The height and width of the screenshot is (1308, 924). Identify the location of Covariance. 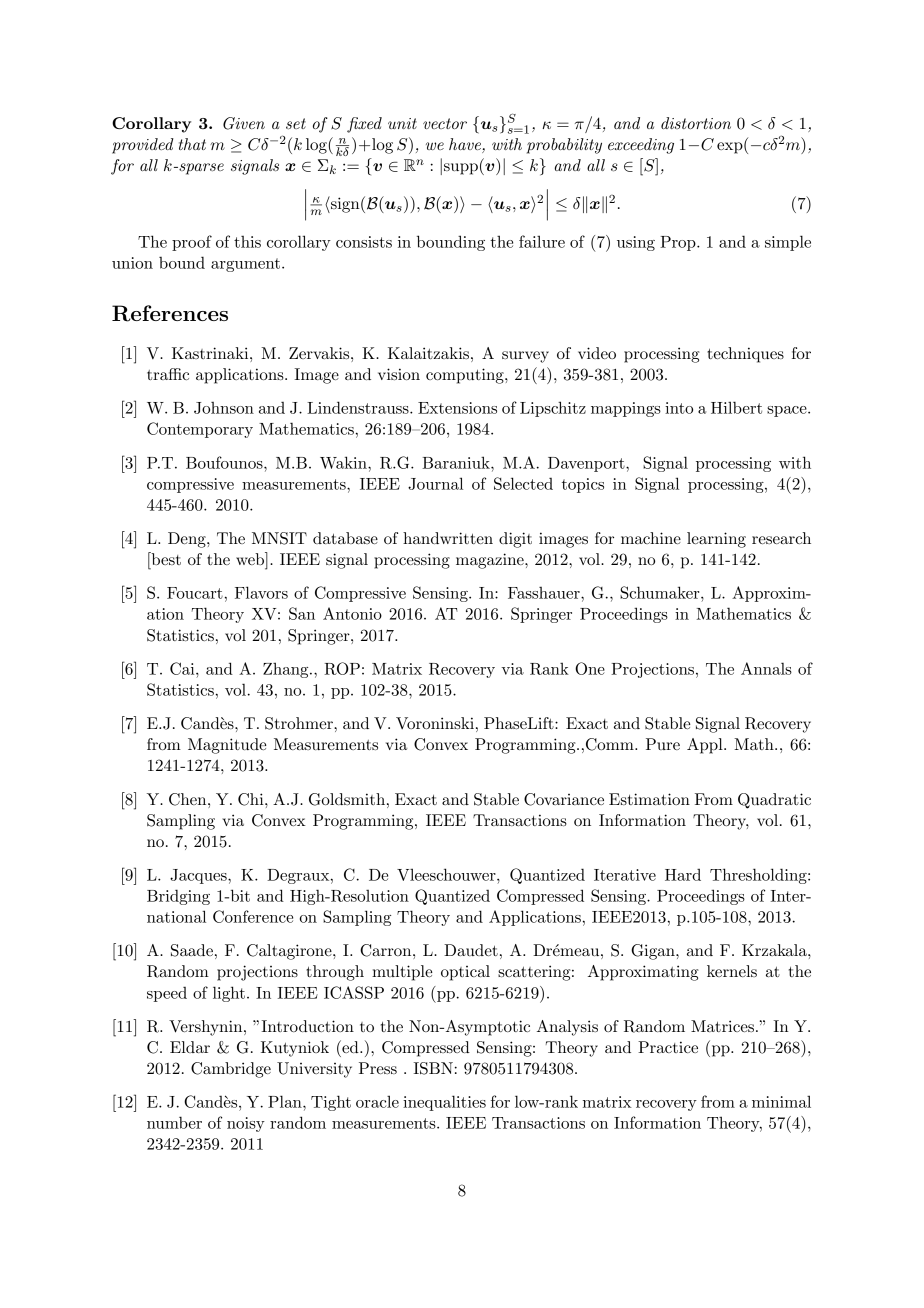
(564, 799).
